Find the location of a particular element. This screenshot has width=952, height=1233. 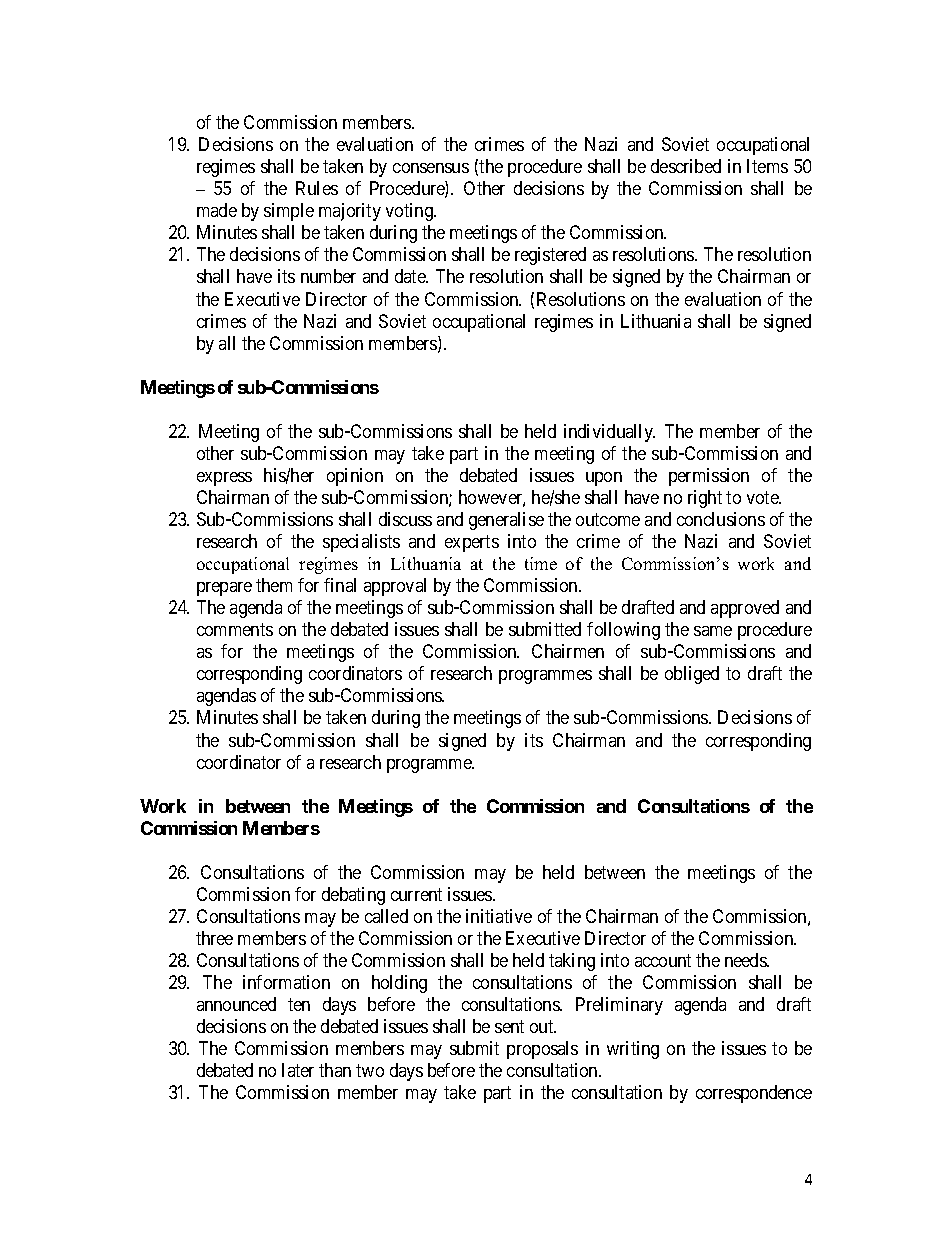

correspondence is located at coordinates (754, 1094).
